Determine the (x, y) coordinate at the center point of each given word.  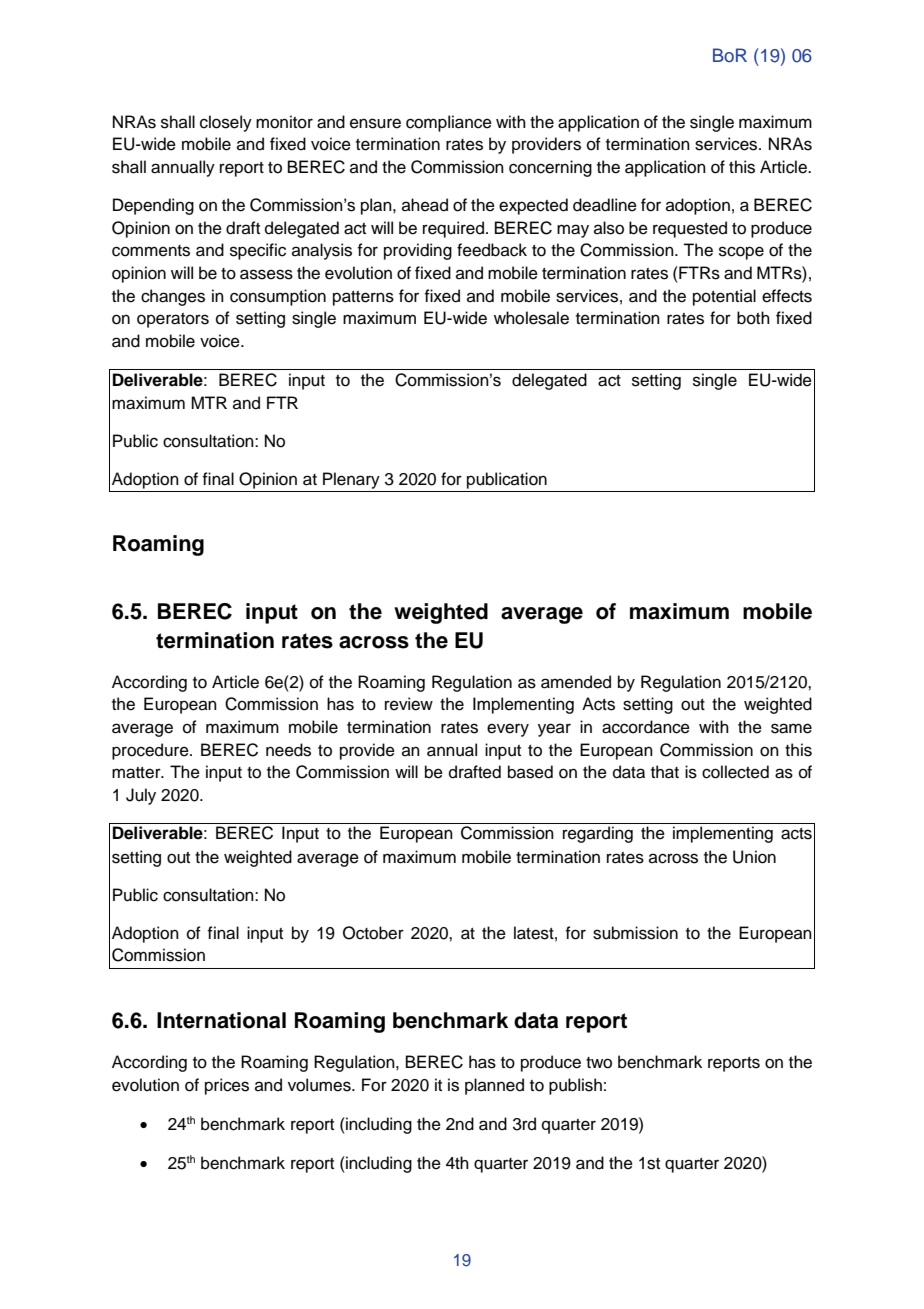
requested (690, 229)
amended (576, 682)
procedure (151, 751)
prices (227, 1086)
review (409, 704)
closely (226, 123)
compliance (449, 123)
